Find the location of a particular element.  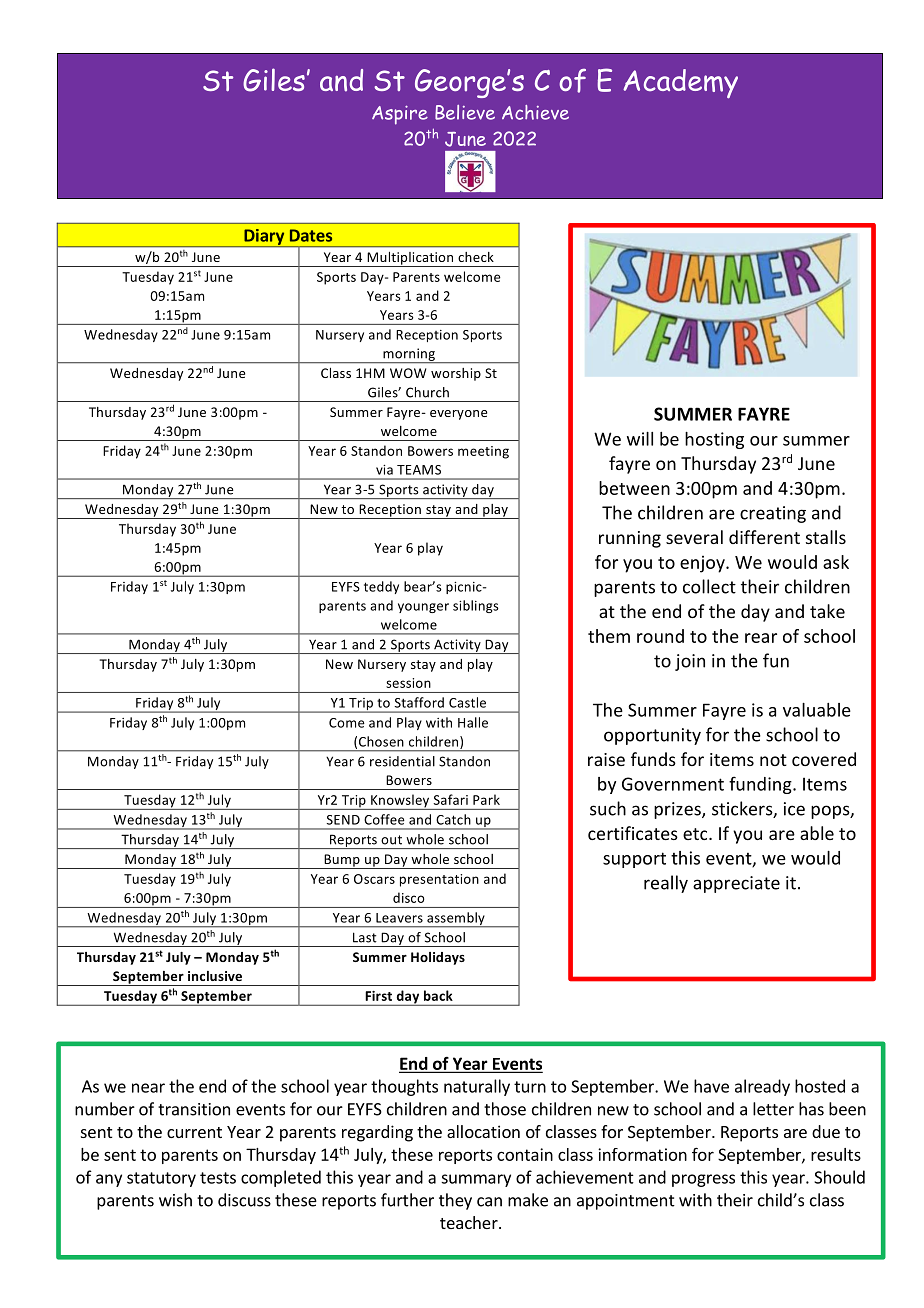

creating is located at coordinates (773, 514).
